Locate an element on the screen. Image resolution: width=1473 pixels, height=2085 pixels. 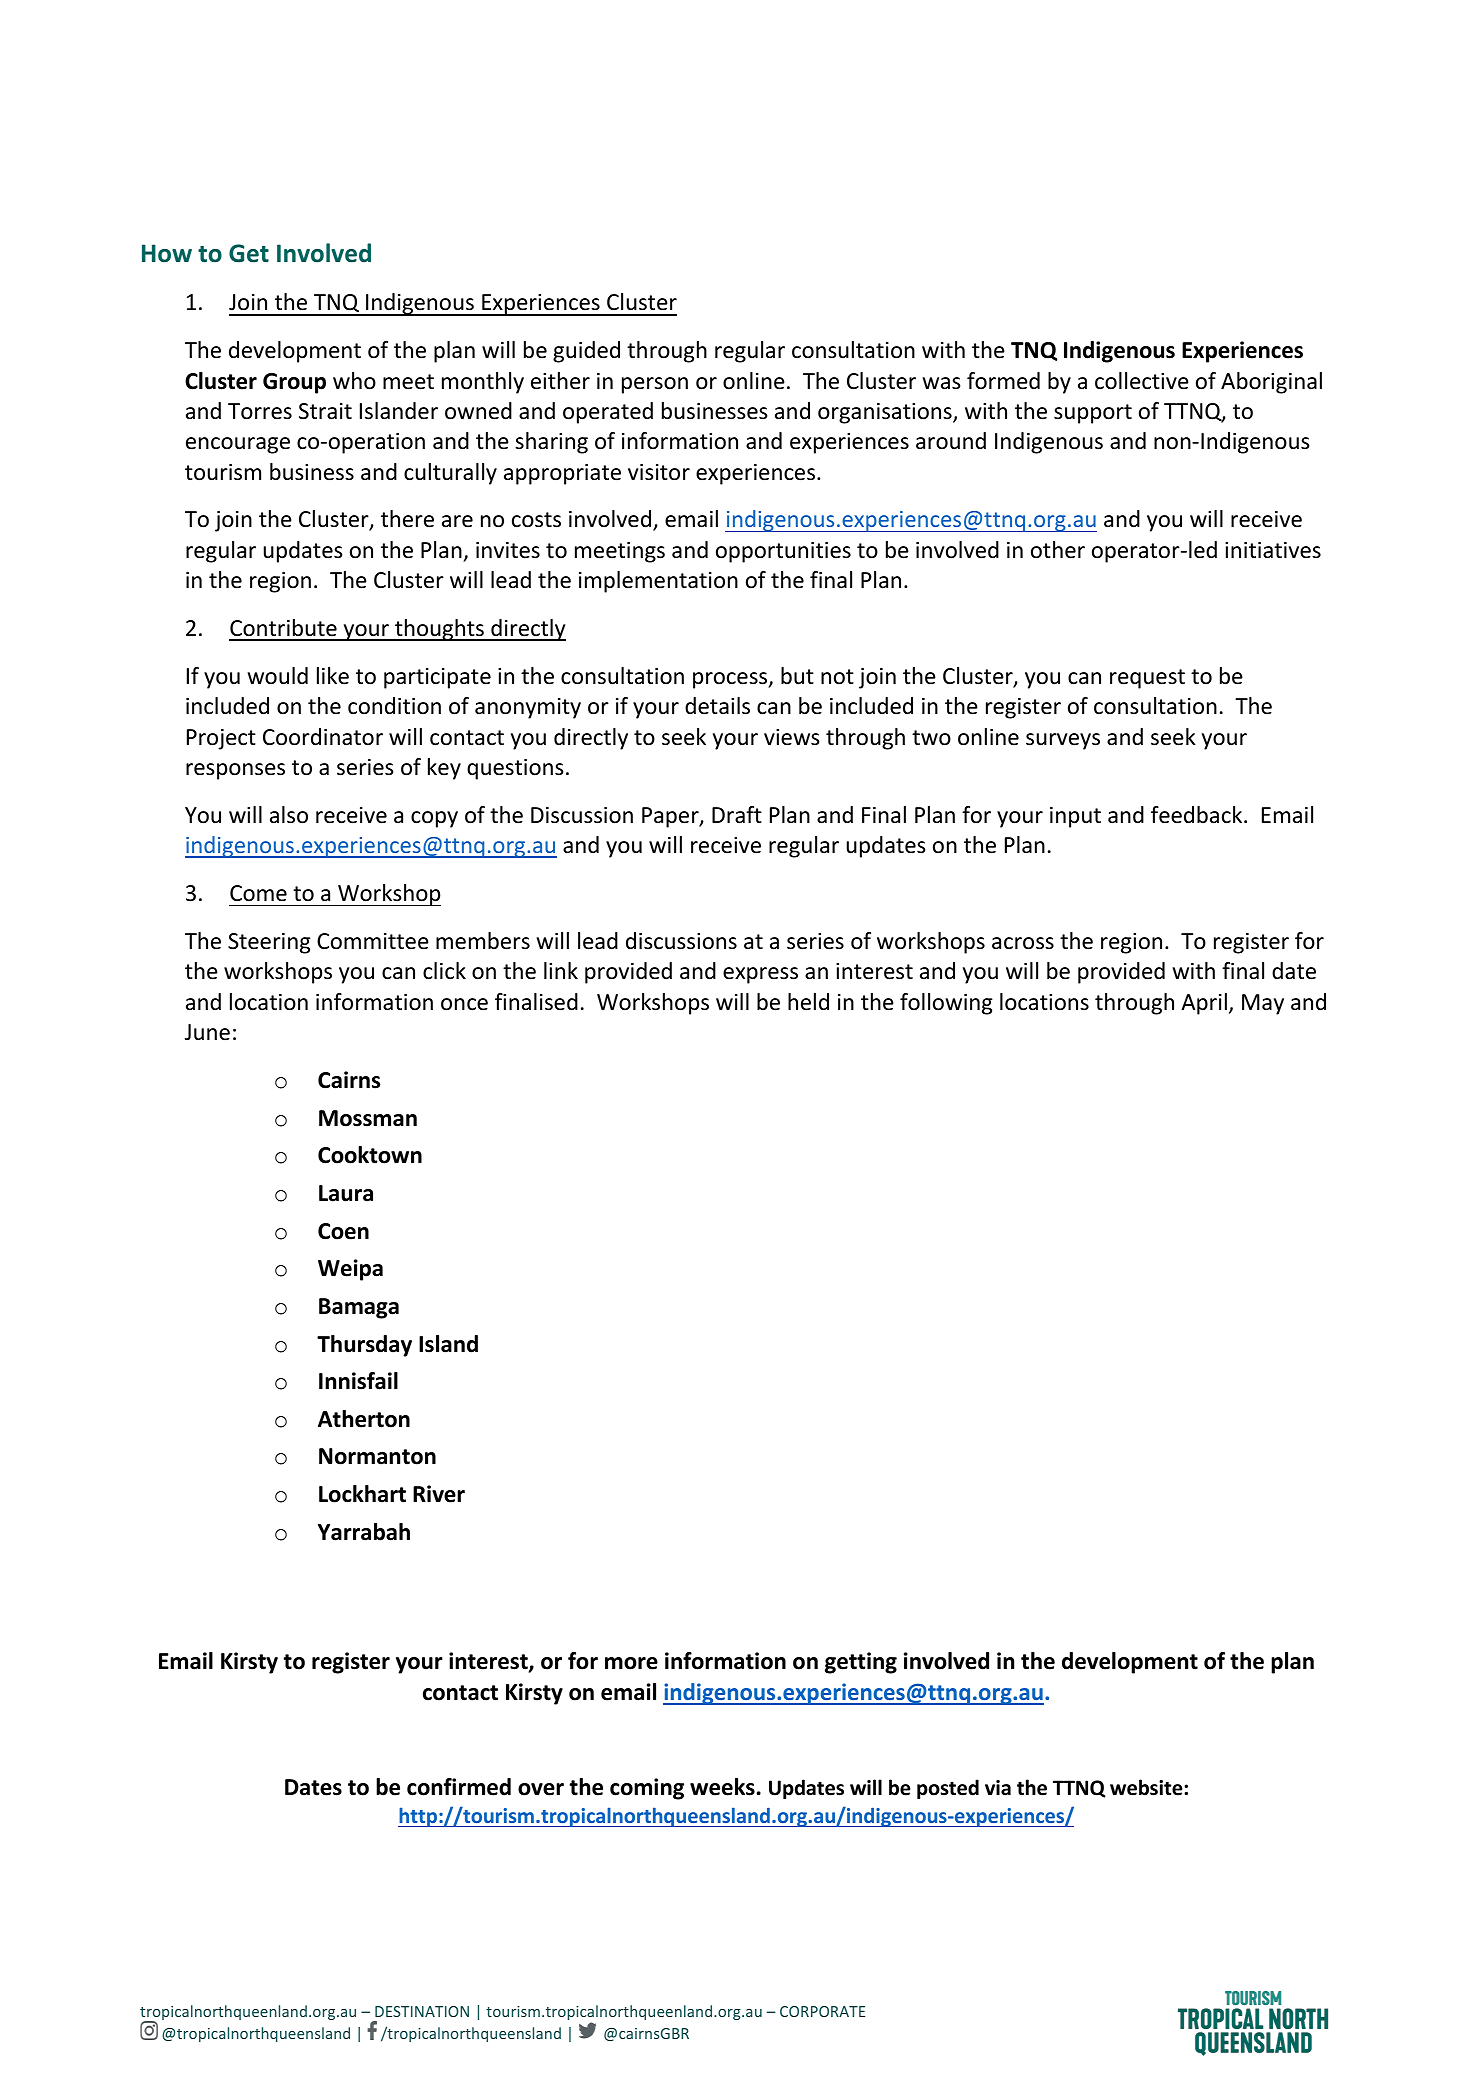
person is located at coordinates (655, 385).
